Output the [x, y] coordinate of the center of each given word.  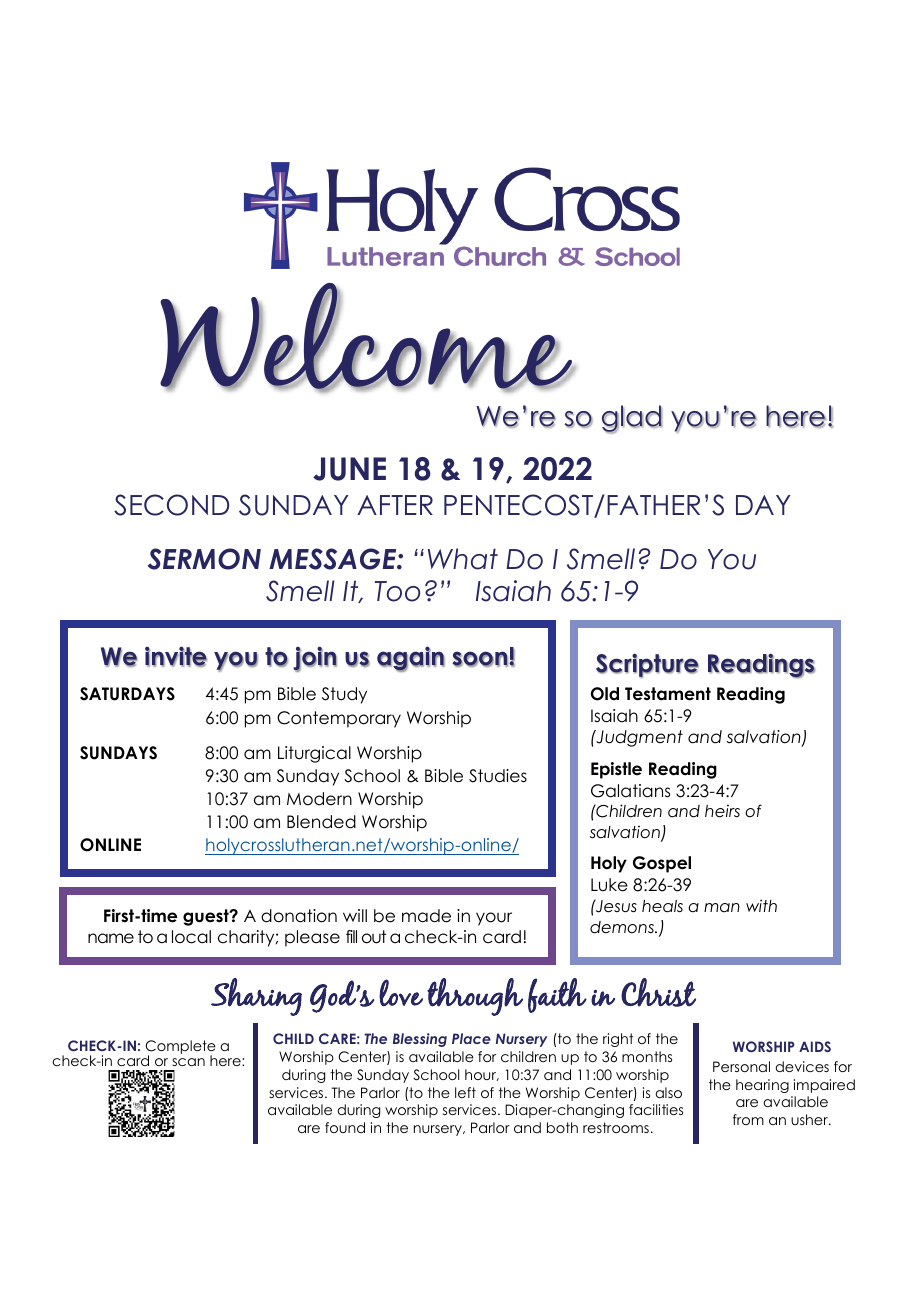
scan [188, 1062]
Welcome [367, 337]
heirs [722, 811]
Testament [668, 694]
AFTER [395, 505]
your [494, 919]
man [722, 908]
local [191, 937]
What [463, 559]
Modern [319, 799]
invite [176, 656]
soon [480, 659]
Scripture [647, 665]
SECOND [171, 505]
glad [632, 419]
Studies [498, 776]
